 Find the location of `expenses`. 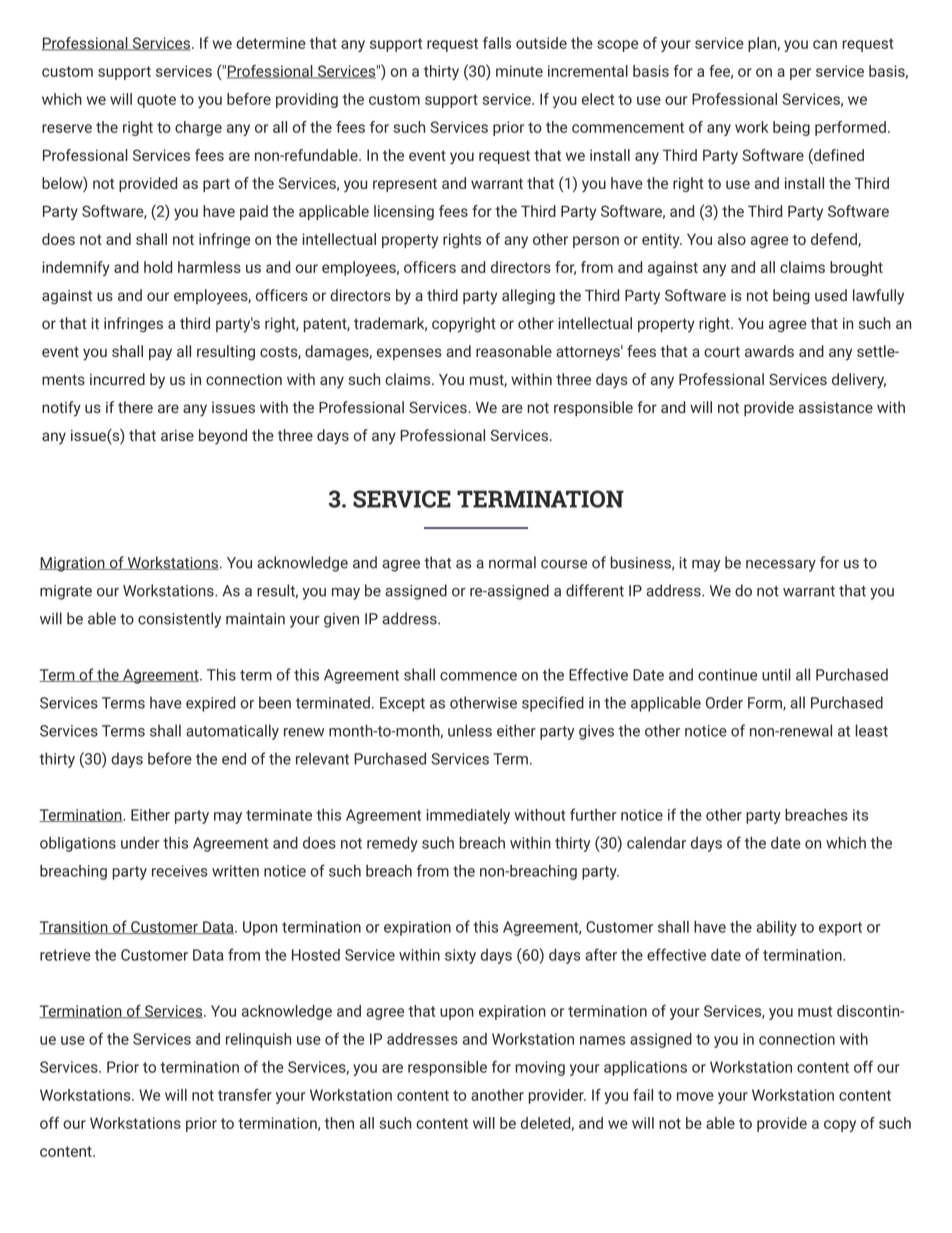

expenses is located at coordinates (409, 354).
